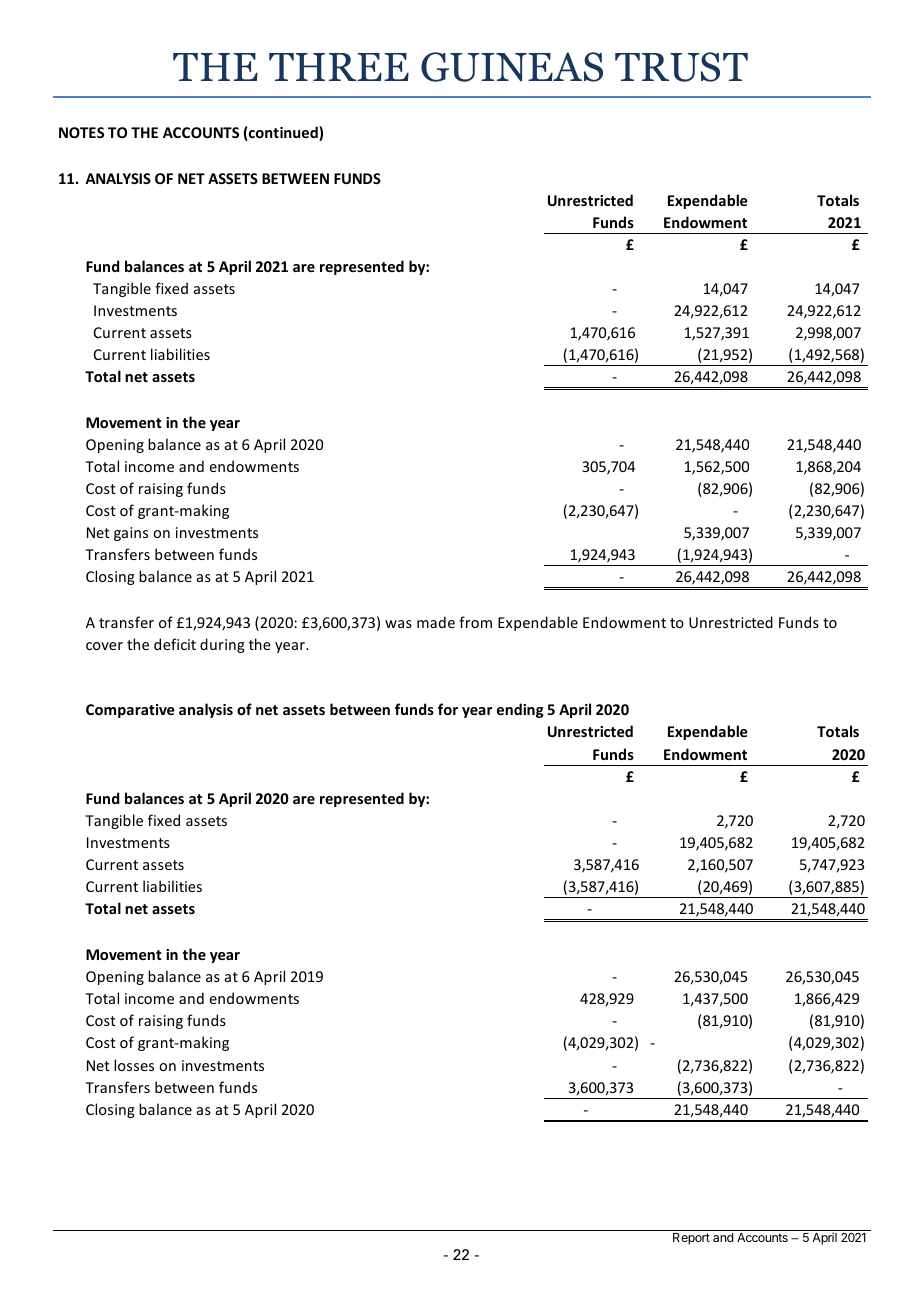 The width and height of the image is (924, 1308). Describe the element at coordinates (130, 711) in the image. I see `Comparative` at that location.
